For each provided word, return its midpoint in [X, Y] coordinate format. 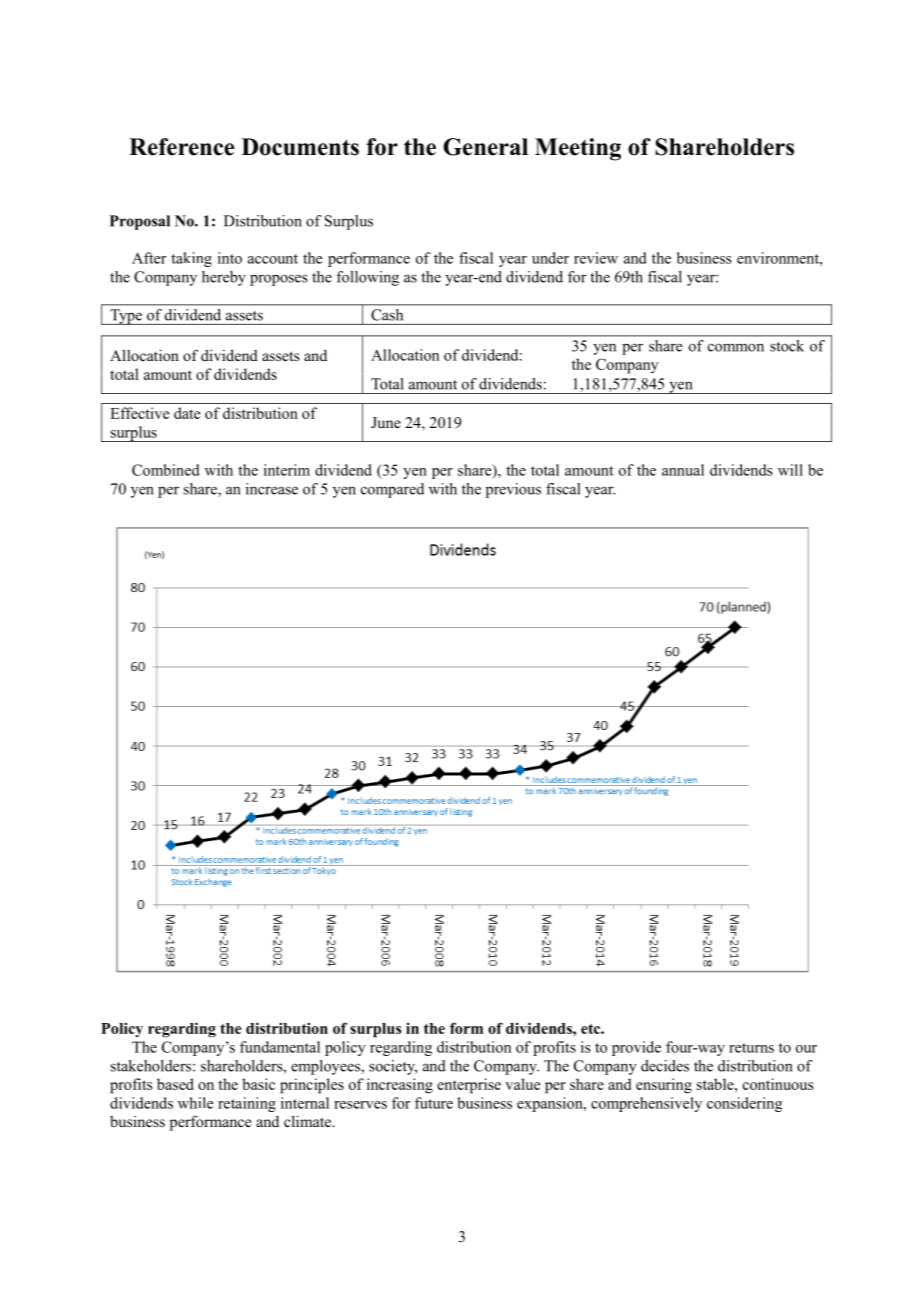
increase [272, 489]
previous [513, 490]
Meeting [578, 149]
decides [665, 1066]
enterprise [469, 1086]
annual [683, 470]
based [175, 1084]
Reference [181, 147]
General [485, 147]
